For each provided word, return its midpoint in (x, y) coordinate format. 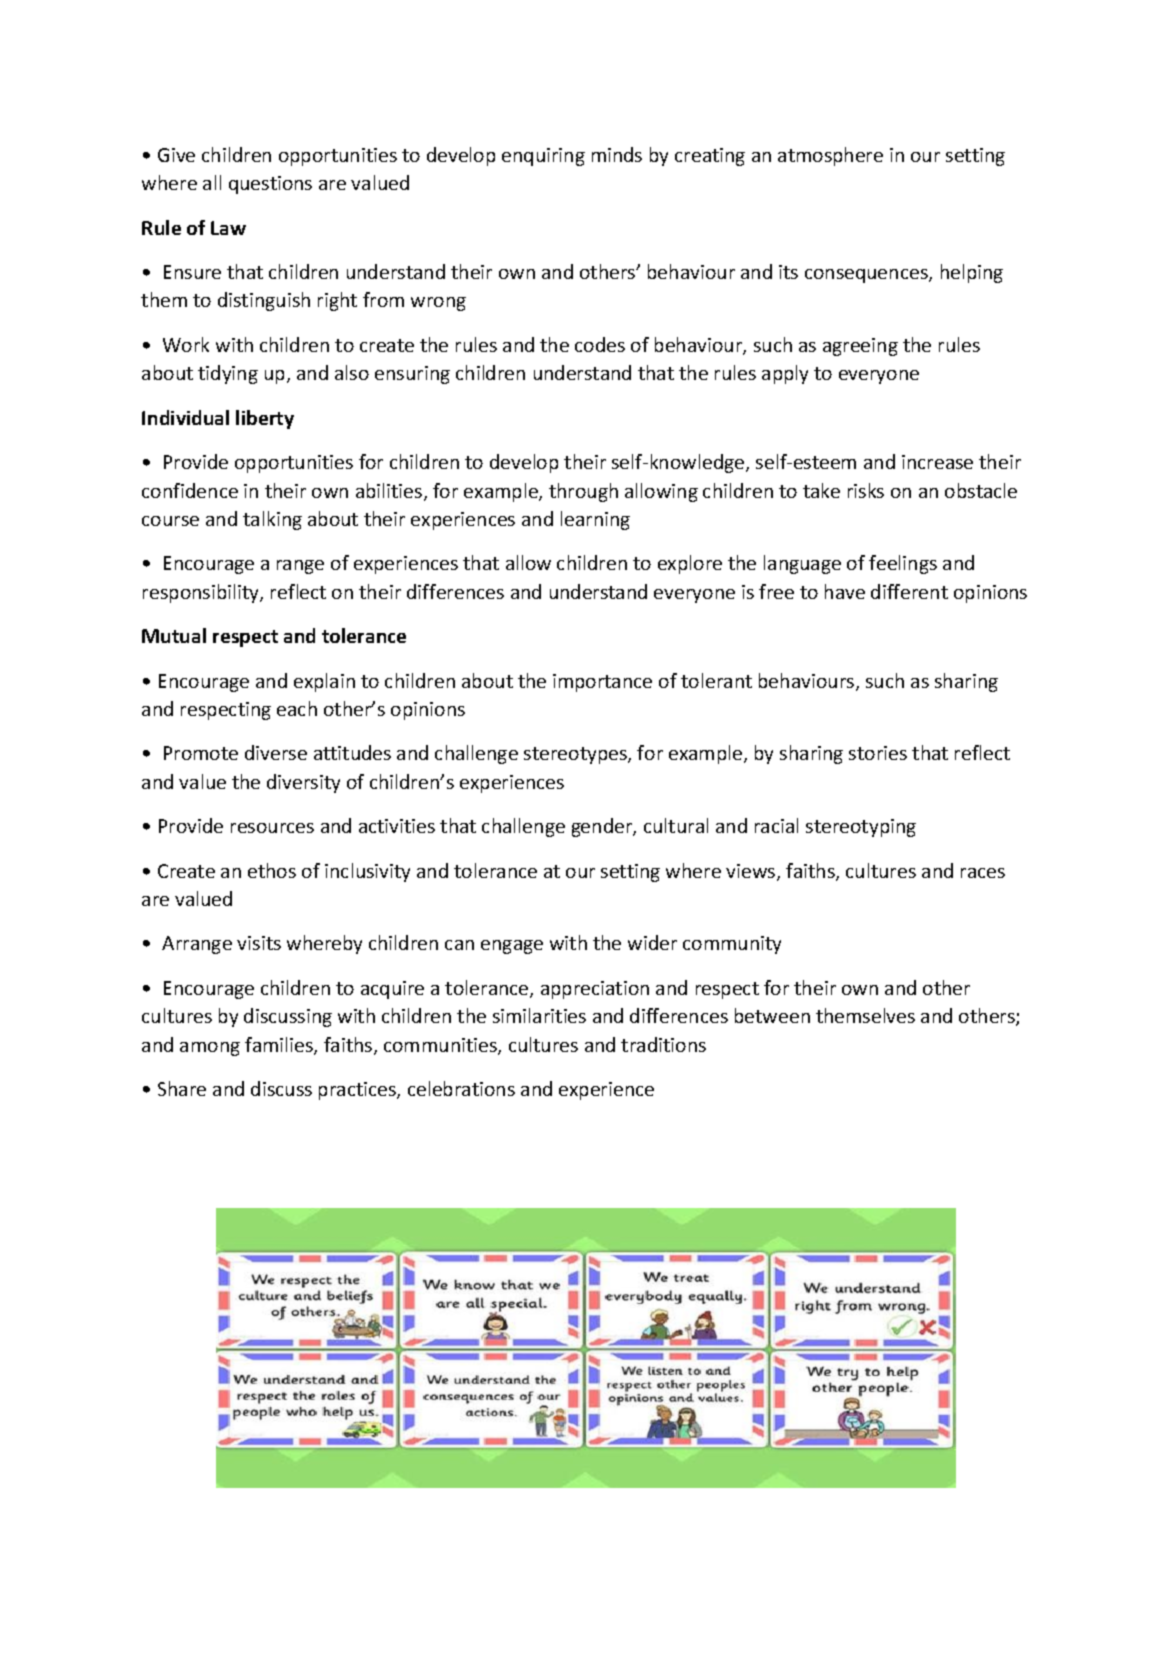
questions (270, 185)
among (210, 1049)
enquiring (543, 157)
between (772, 1015)
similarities (539, 1015)
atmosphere (830, 156)
